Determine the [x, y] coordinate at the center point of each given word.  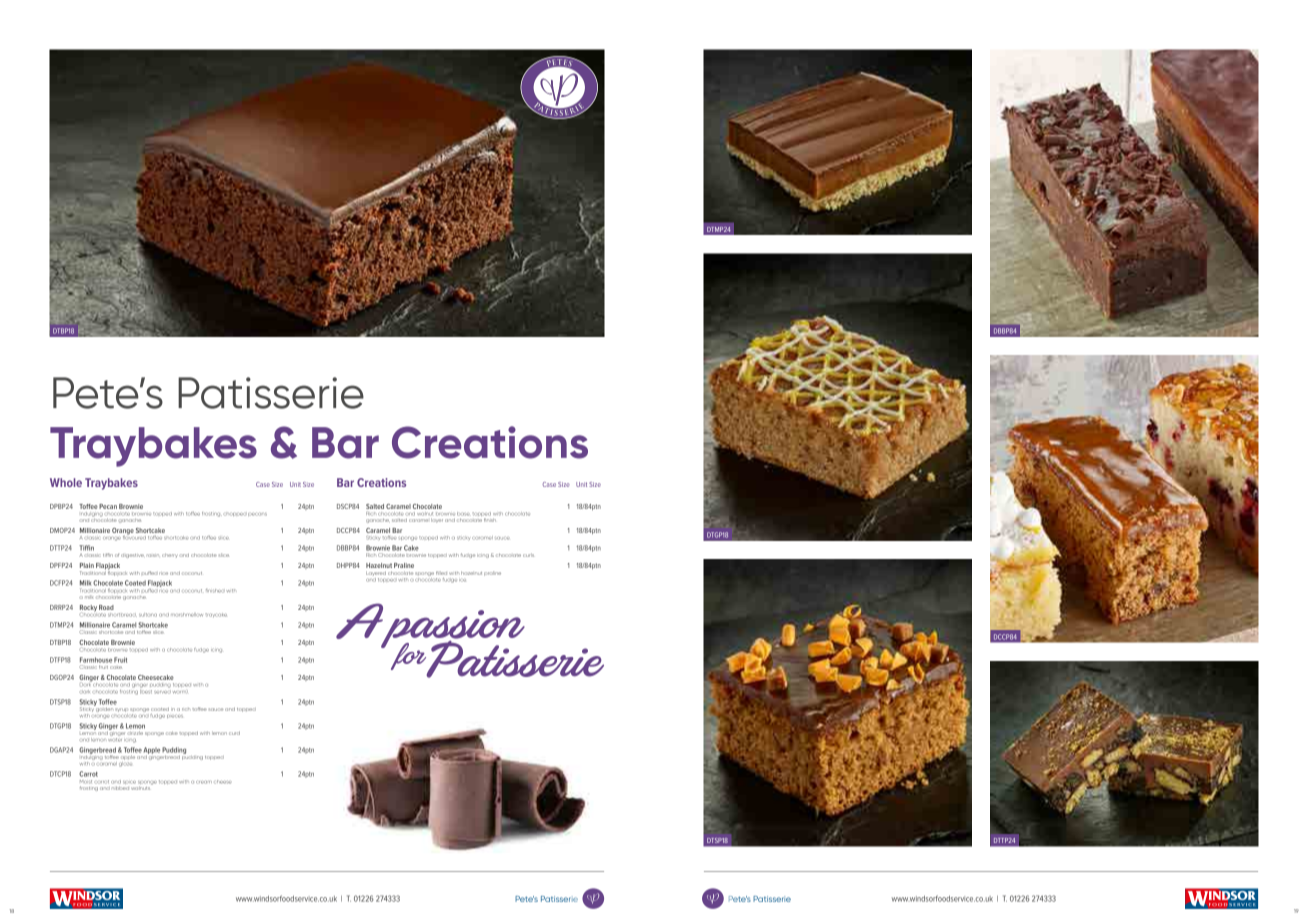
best [146, 690]
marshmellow [187, 615]
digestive [132, 556]
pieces [175, 716]
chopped [234, 514]
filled [441, 573]
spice [129, 782]
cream [204, 782]
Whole [66, 482]
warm [180, 692]
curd [234, 733]
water [115, 740]
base [463, 514]
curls [528, 555]
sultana [148, 615]
